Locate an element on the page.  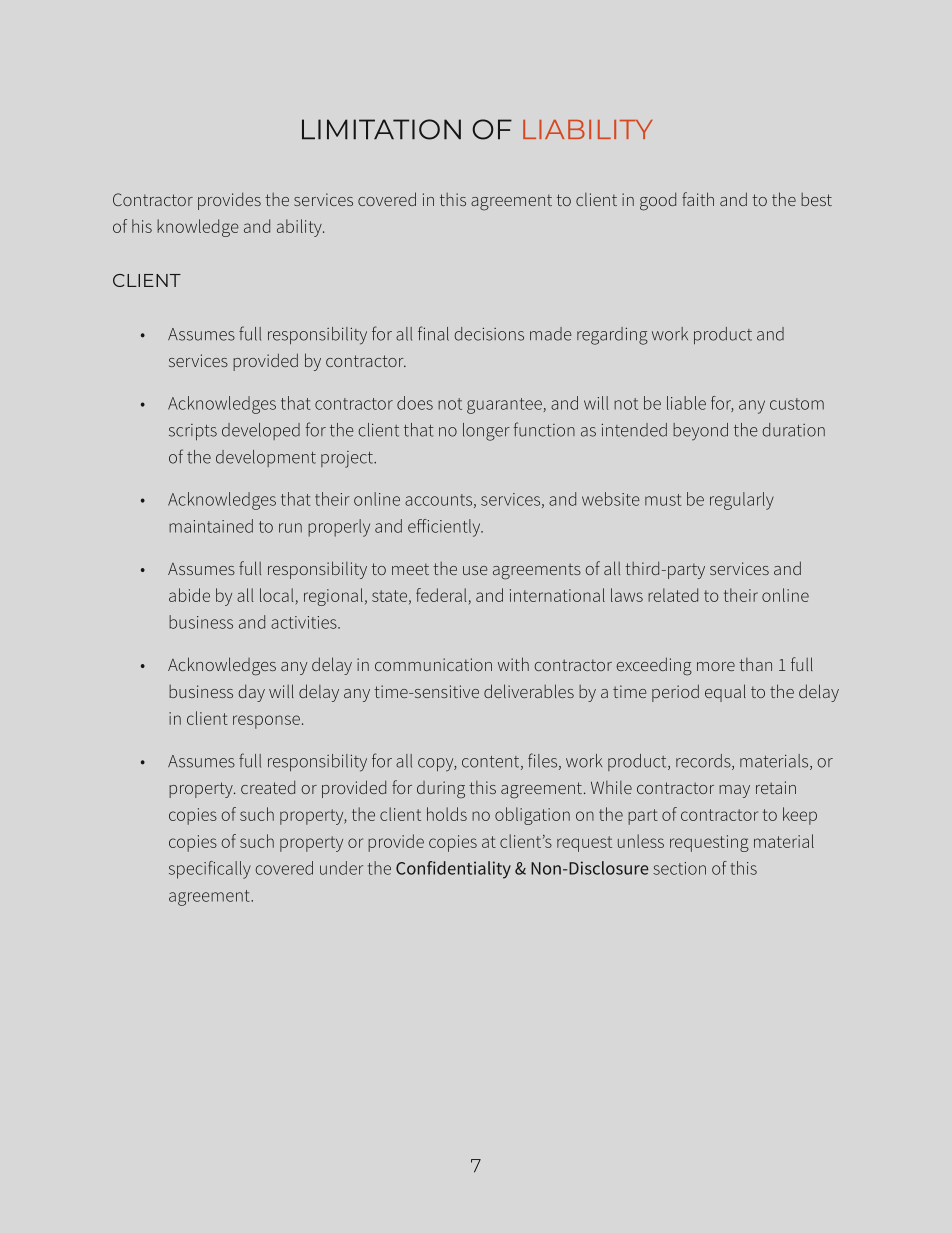
faith is located at coordinates (698, 199).
